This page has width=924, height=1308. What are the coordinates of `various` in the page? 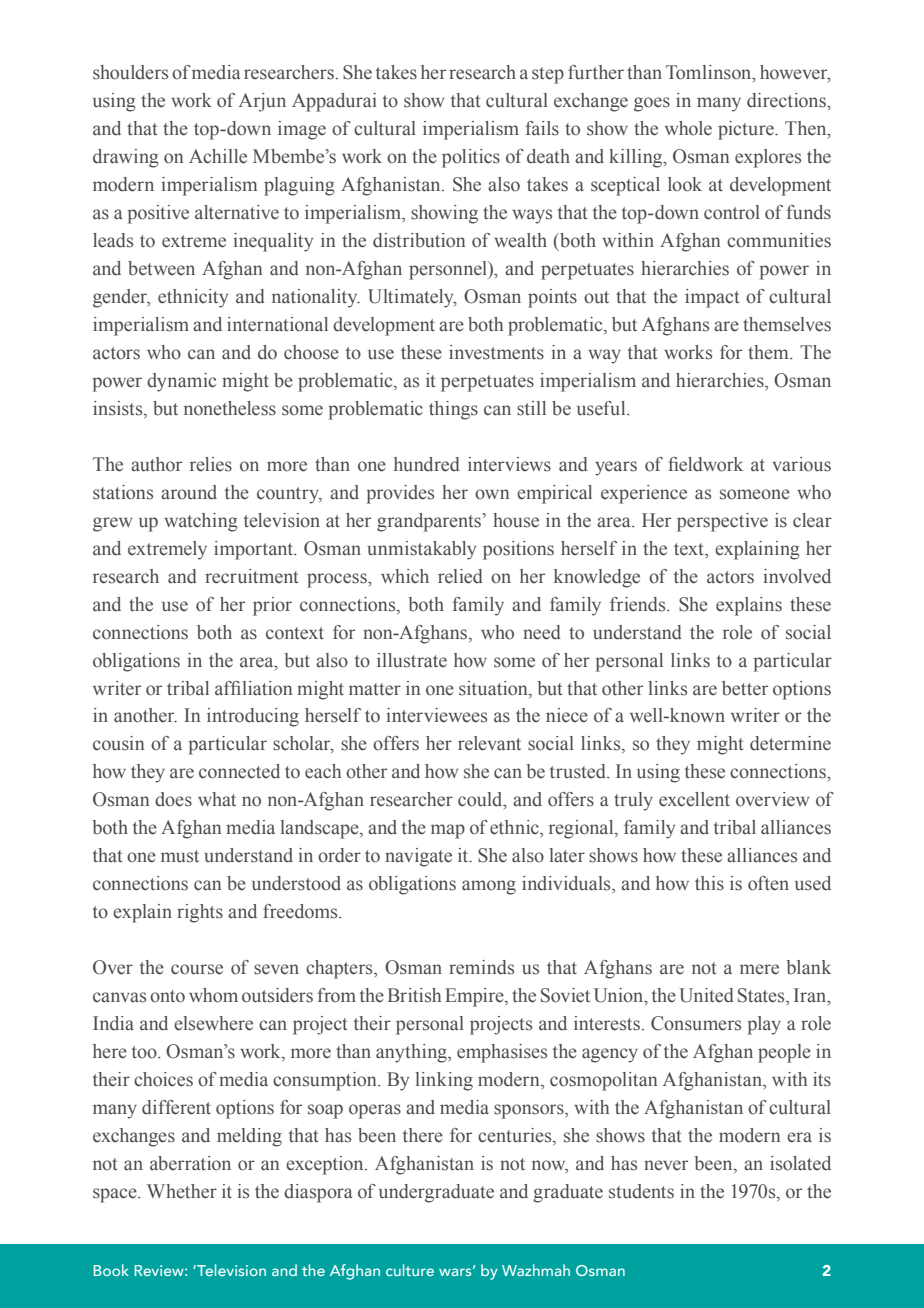 It's located at (801, 464).
